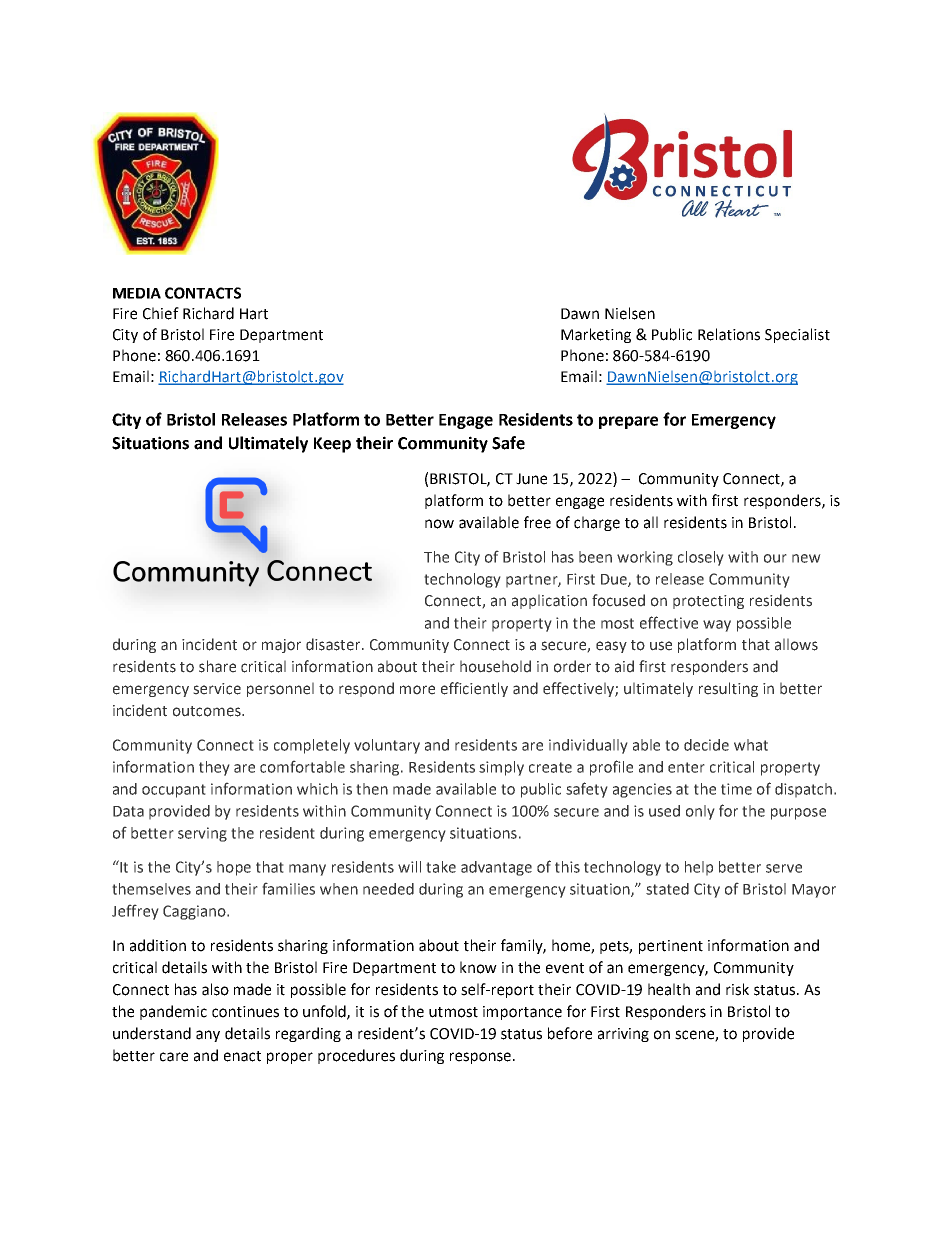 The width and height of the screenshot is (952, 1233). I want to click on CONTACTS, so click(203, 293).
